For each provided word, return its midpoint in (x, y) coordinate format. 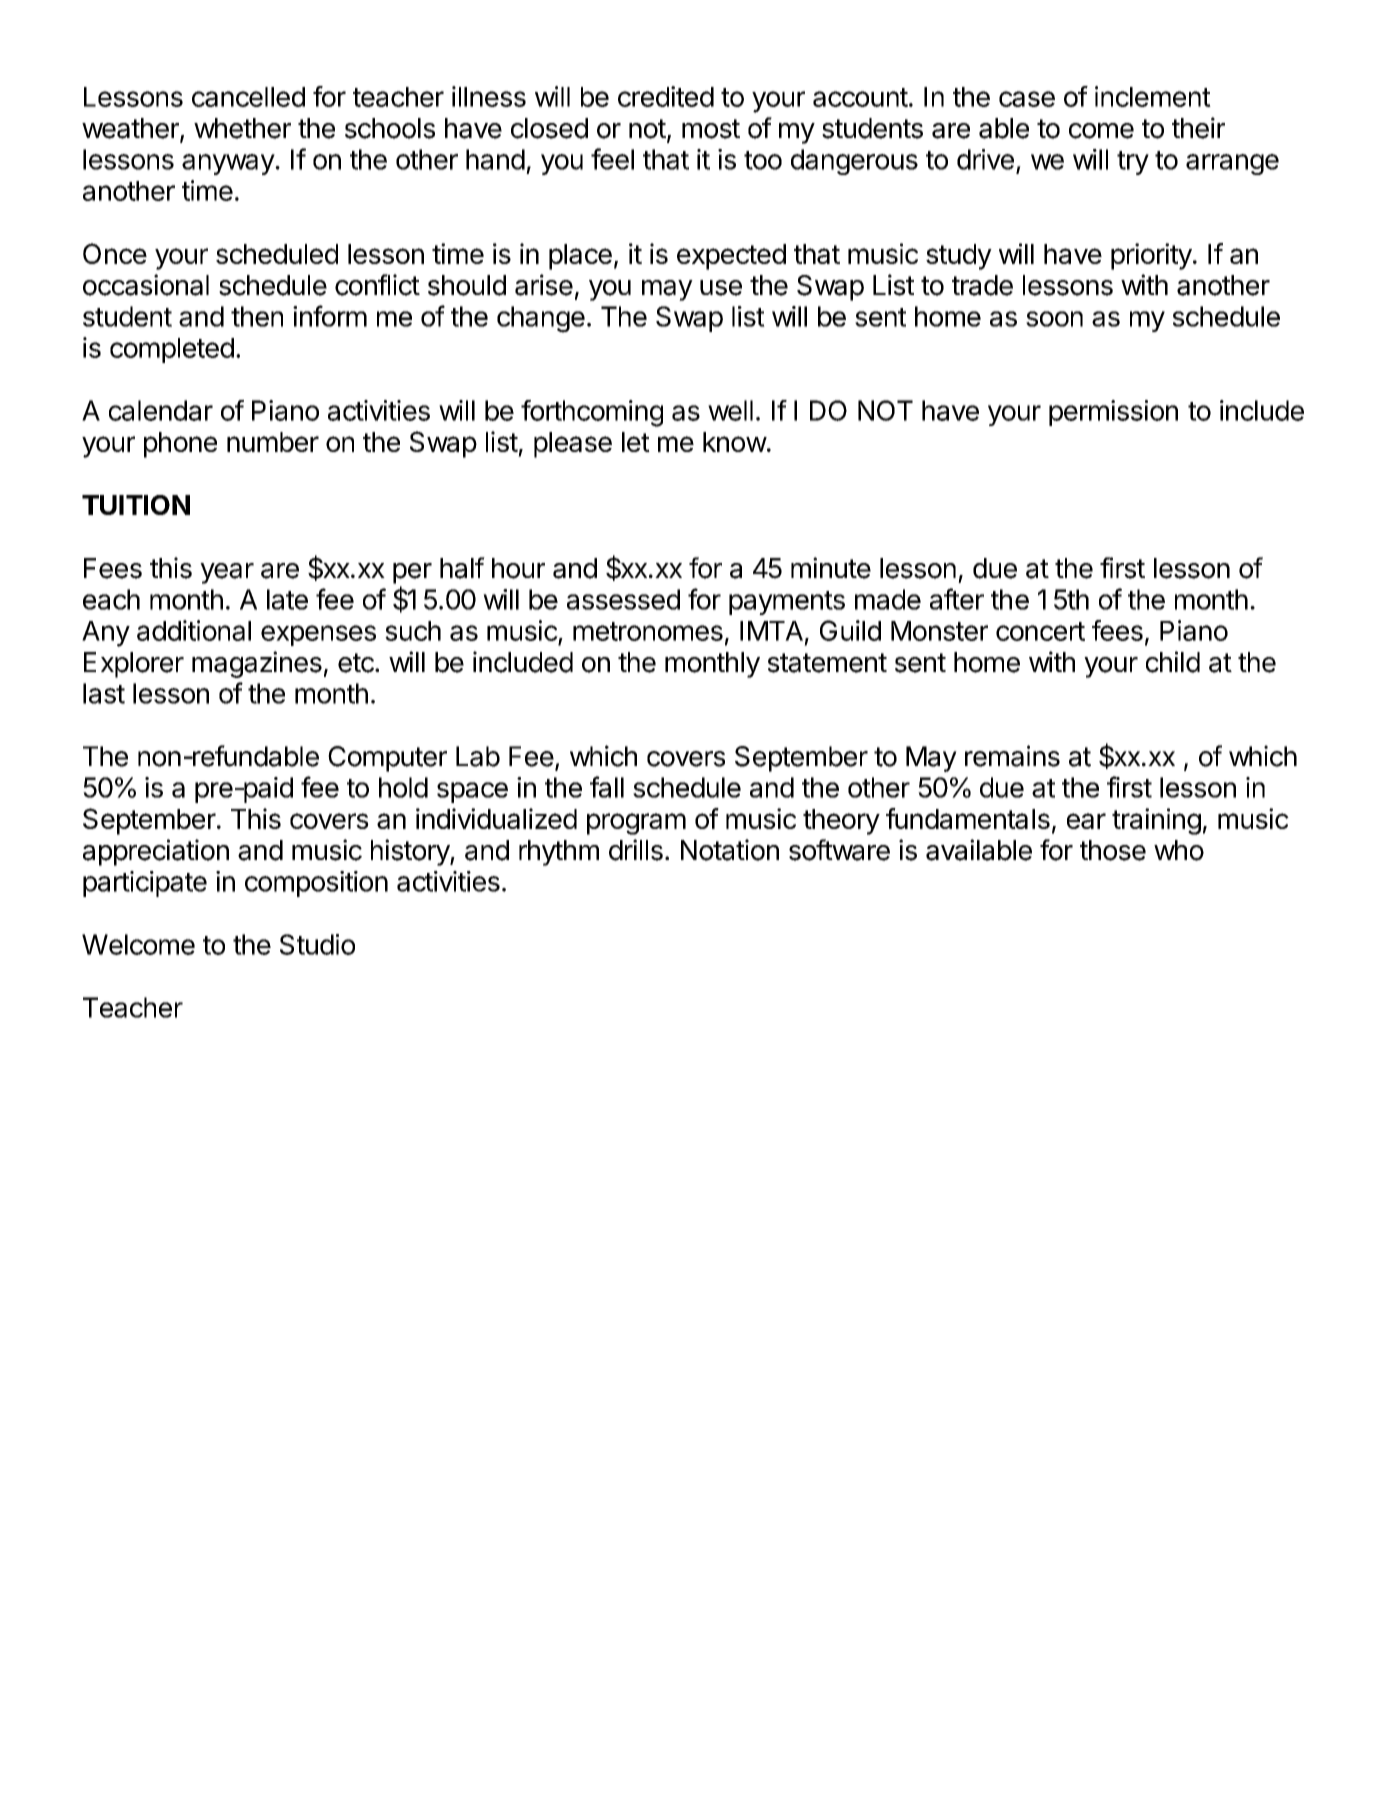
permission (1113, 413)
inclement (1153, 96)
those (1113, 850)
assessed (623, 599)
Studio (317, 944)
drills (636, 850)
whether (242, 128)
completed (172, 350)
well (730, 410)
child (1173, 662)
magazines (257, 664)
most (711, 129)
